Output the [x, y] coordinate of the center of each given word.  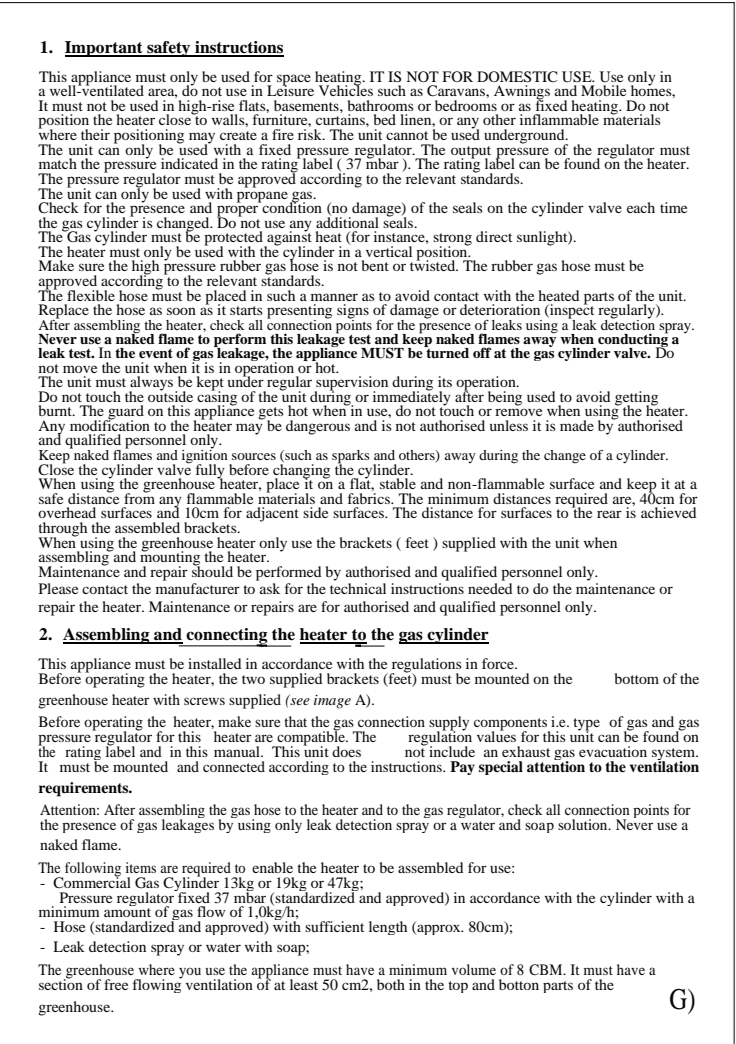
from [139, 497]
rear [609, 514]
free [116, 984]
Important [105, 49]
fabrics [370, 497]
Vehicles [346, 89]
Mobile [603, 90]
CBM [547, 969]
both [391, 984]
